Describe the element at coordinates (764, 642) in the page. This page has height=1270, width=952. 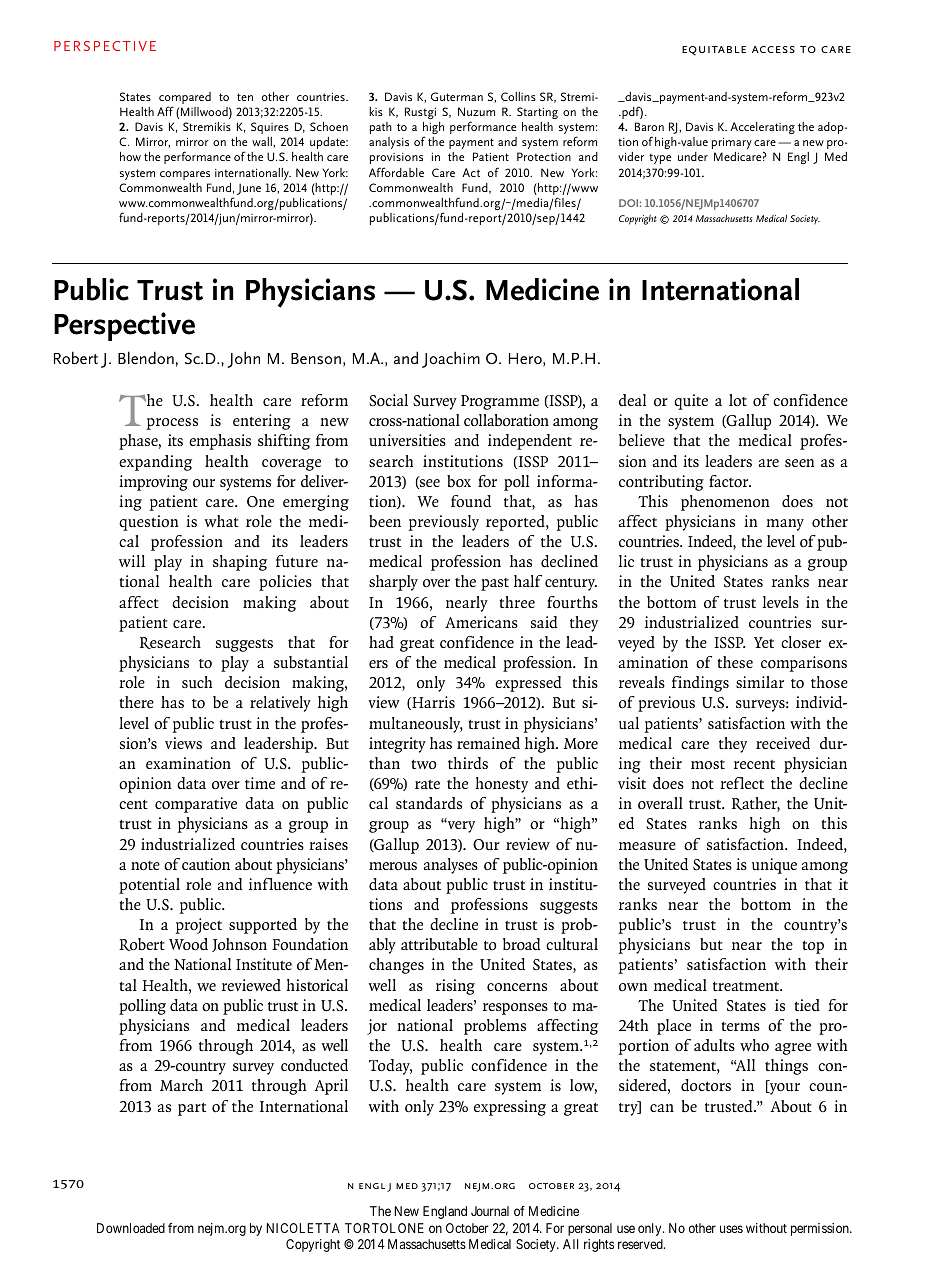
I see `Yet` at that location.
